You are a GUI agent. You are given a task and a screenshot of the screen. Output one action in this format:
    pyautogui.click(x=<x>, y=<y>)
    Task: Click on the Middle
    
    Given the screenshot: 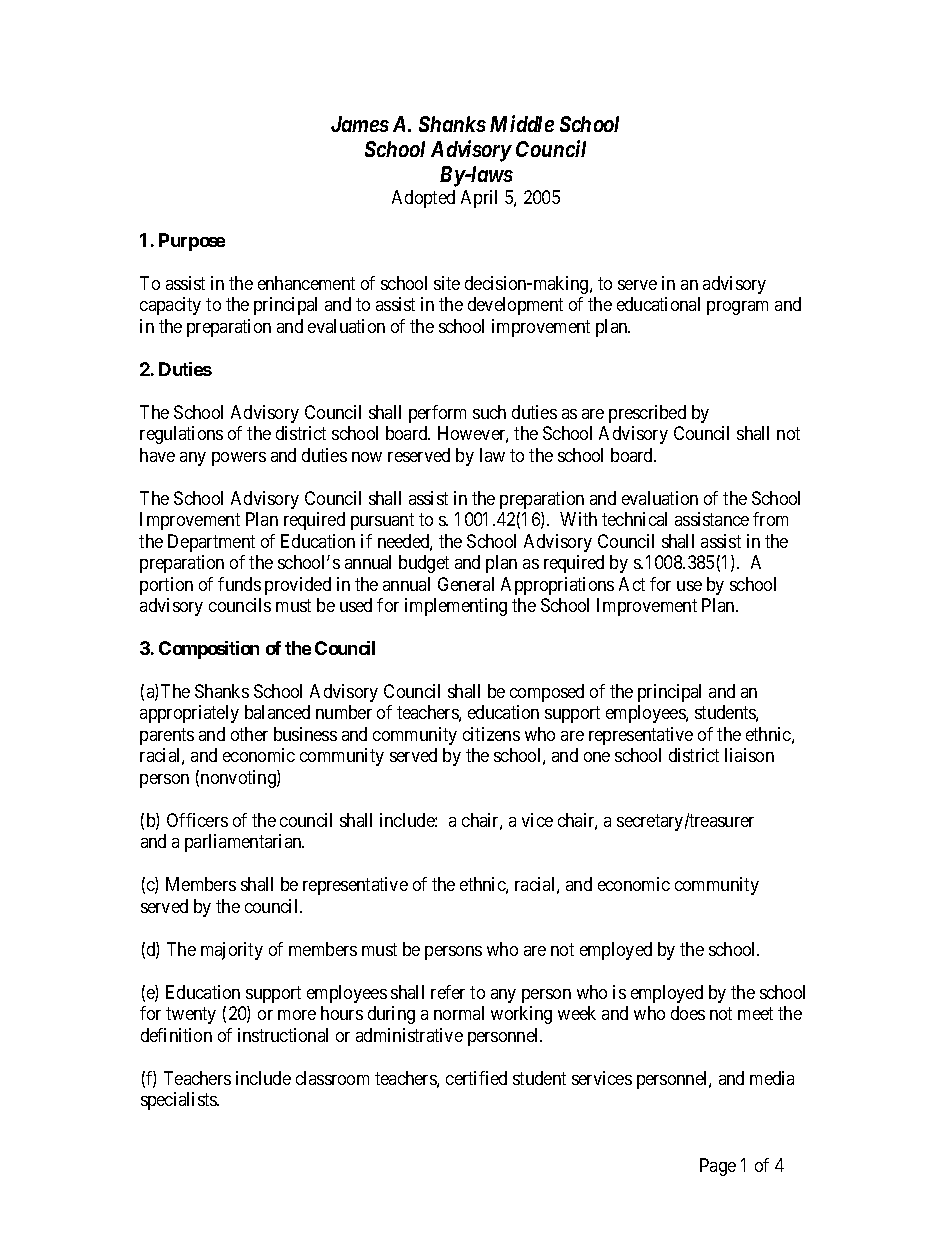 What is the action you would take?
    pyautogui.click(x=522, y=123)
